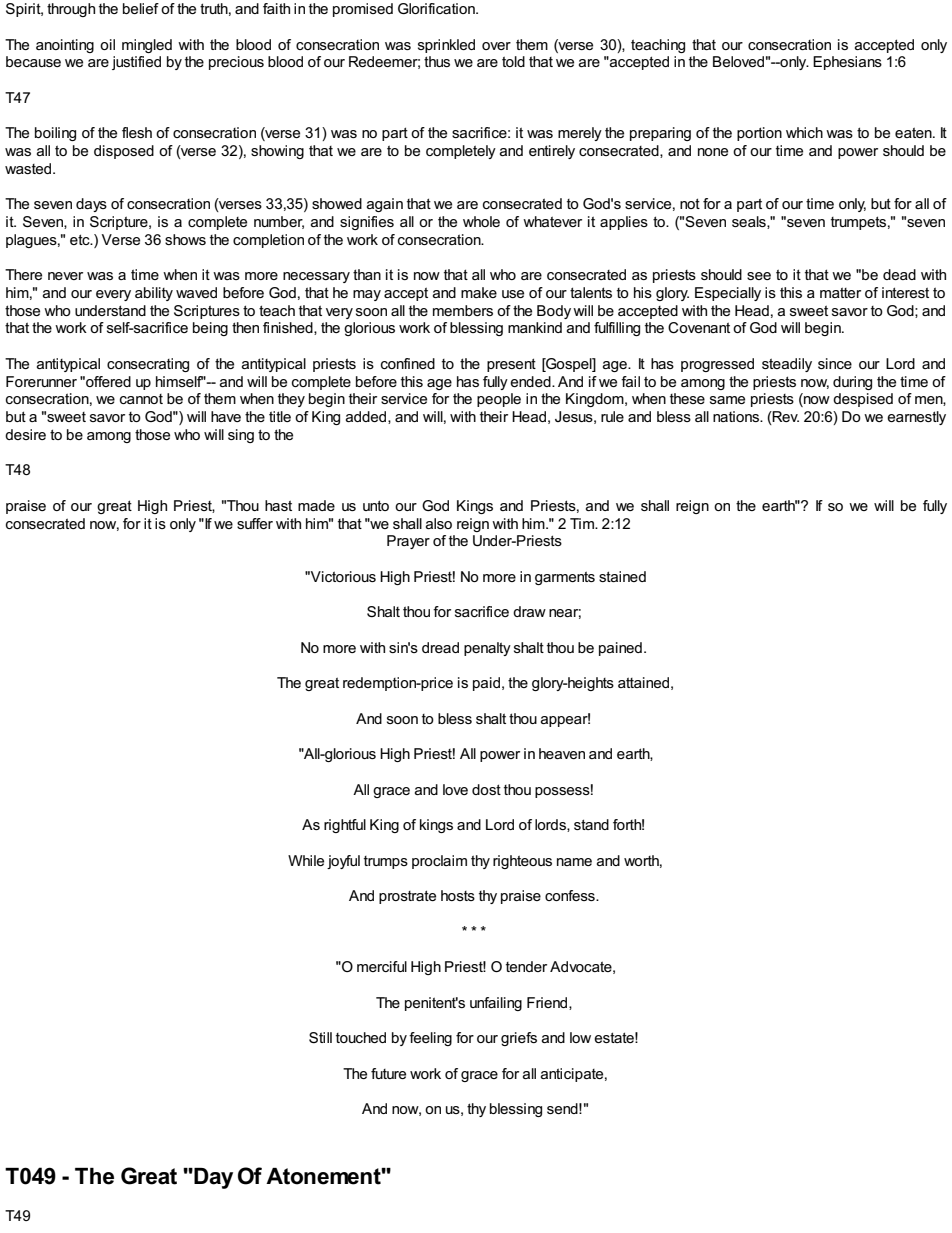 The width and height of the screenshot is (952, 1233). What do you see at coordinates (622, 576) in the screenshot?
I see `stained` at bounding box center [622, 576].
